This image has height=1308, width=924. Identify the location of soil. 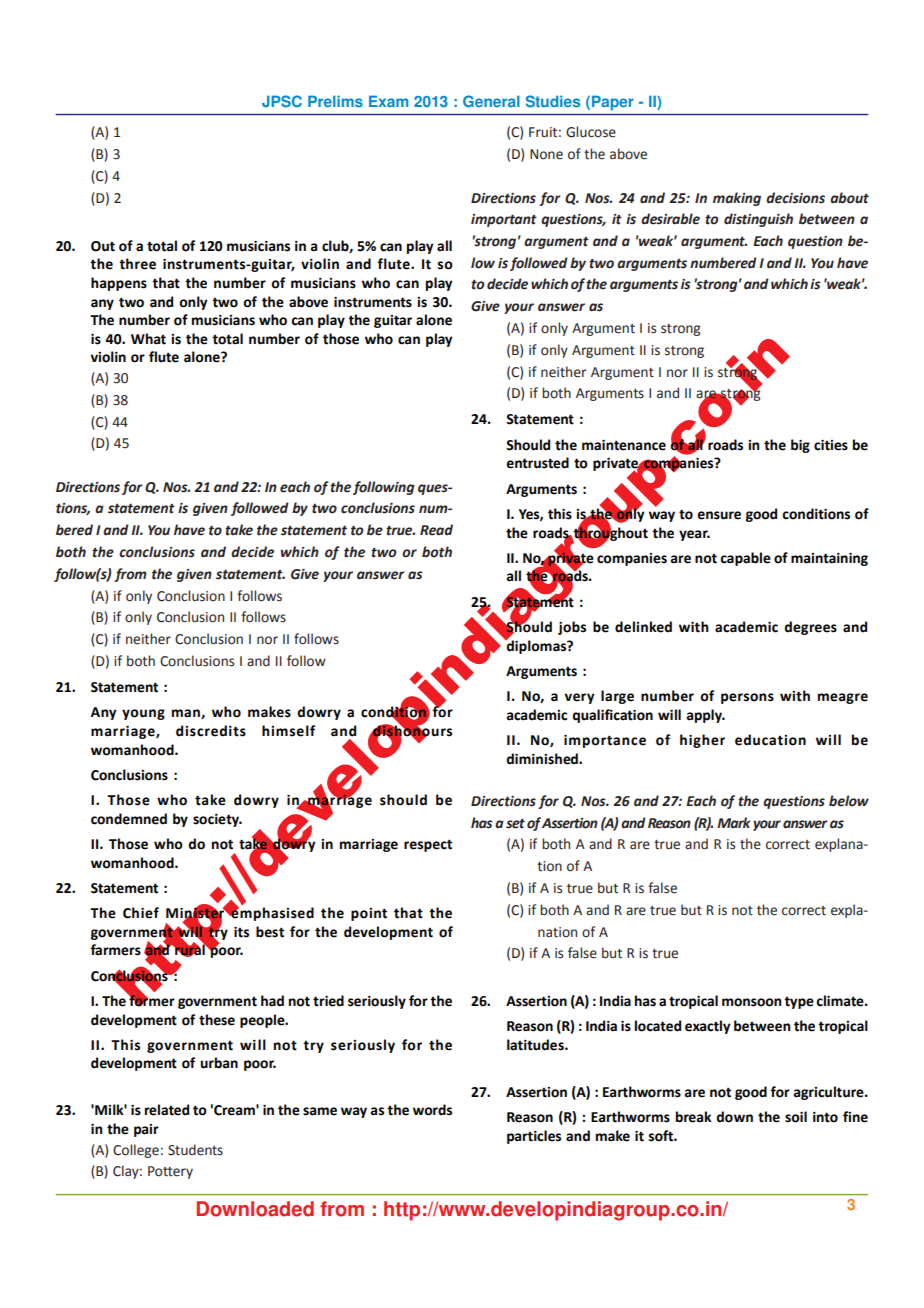
(796, 1117).
